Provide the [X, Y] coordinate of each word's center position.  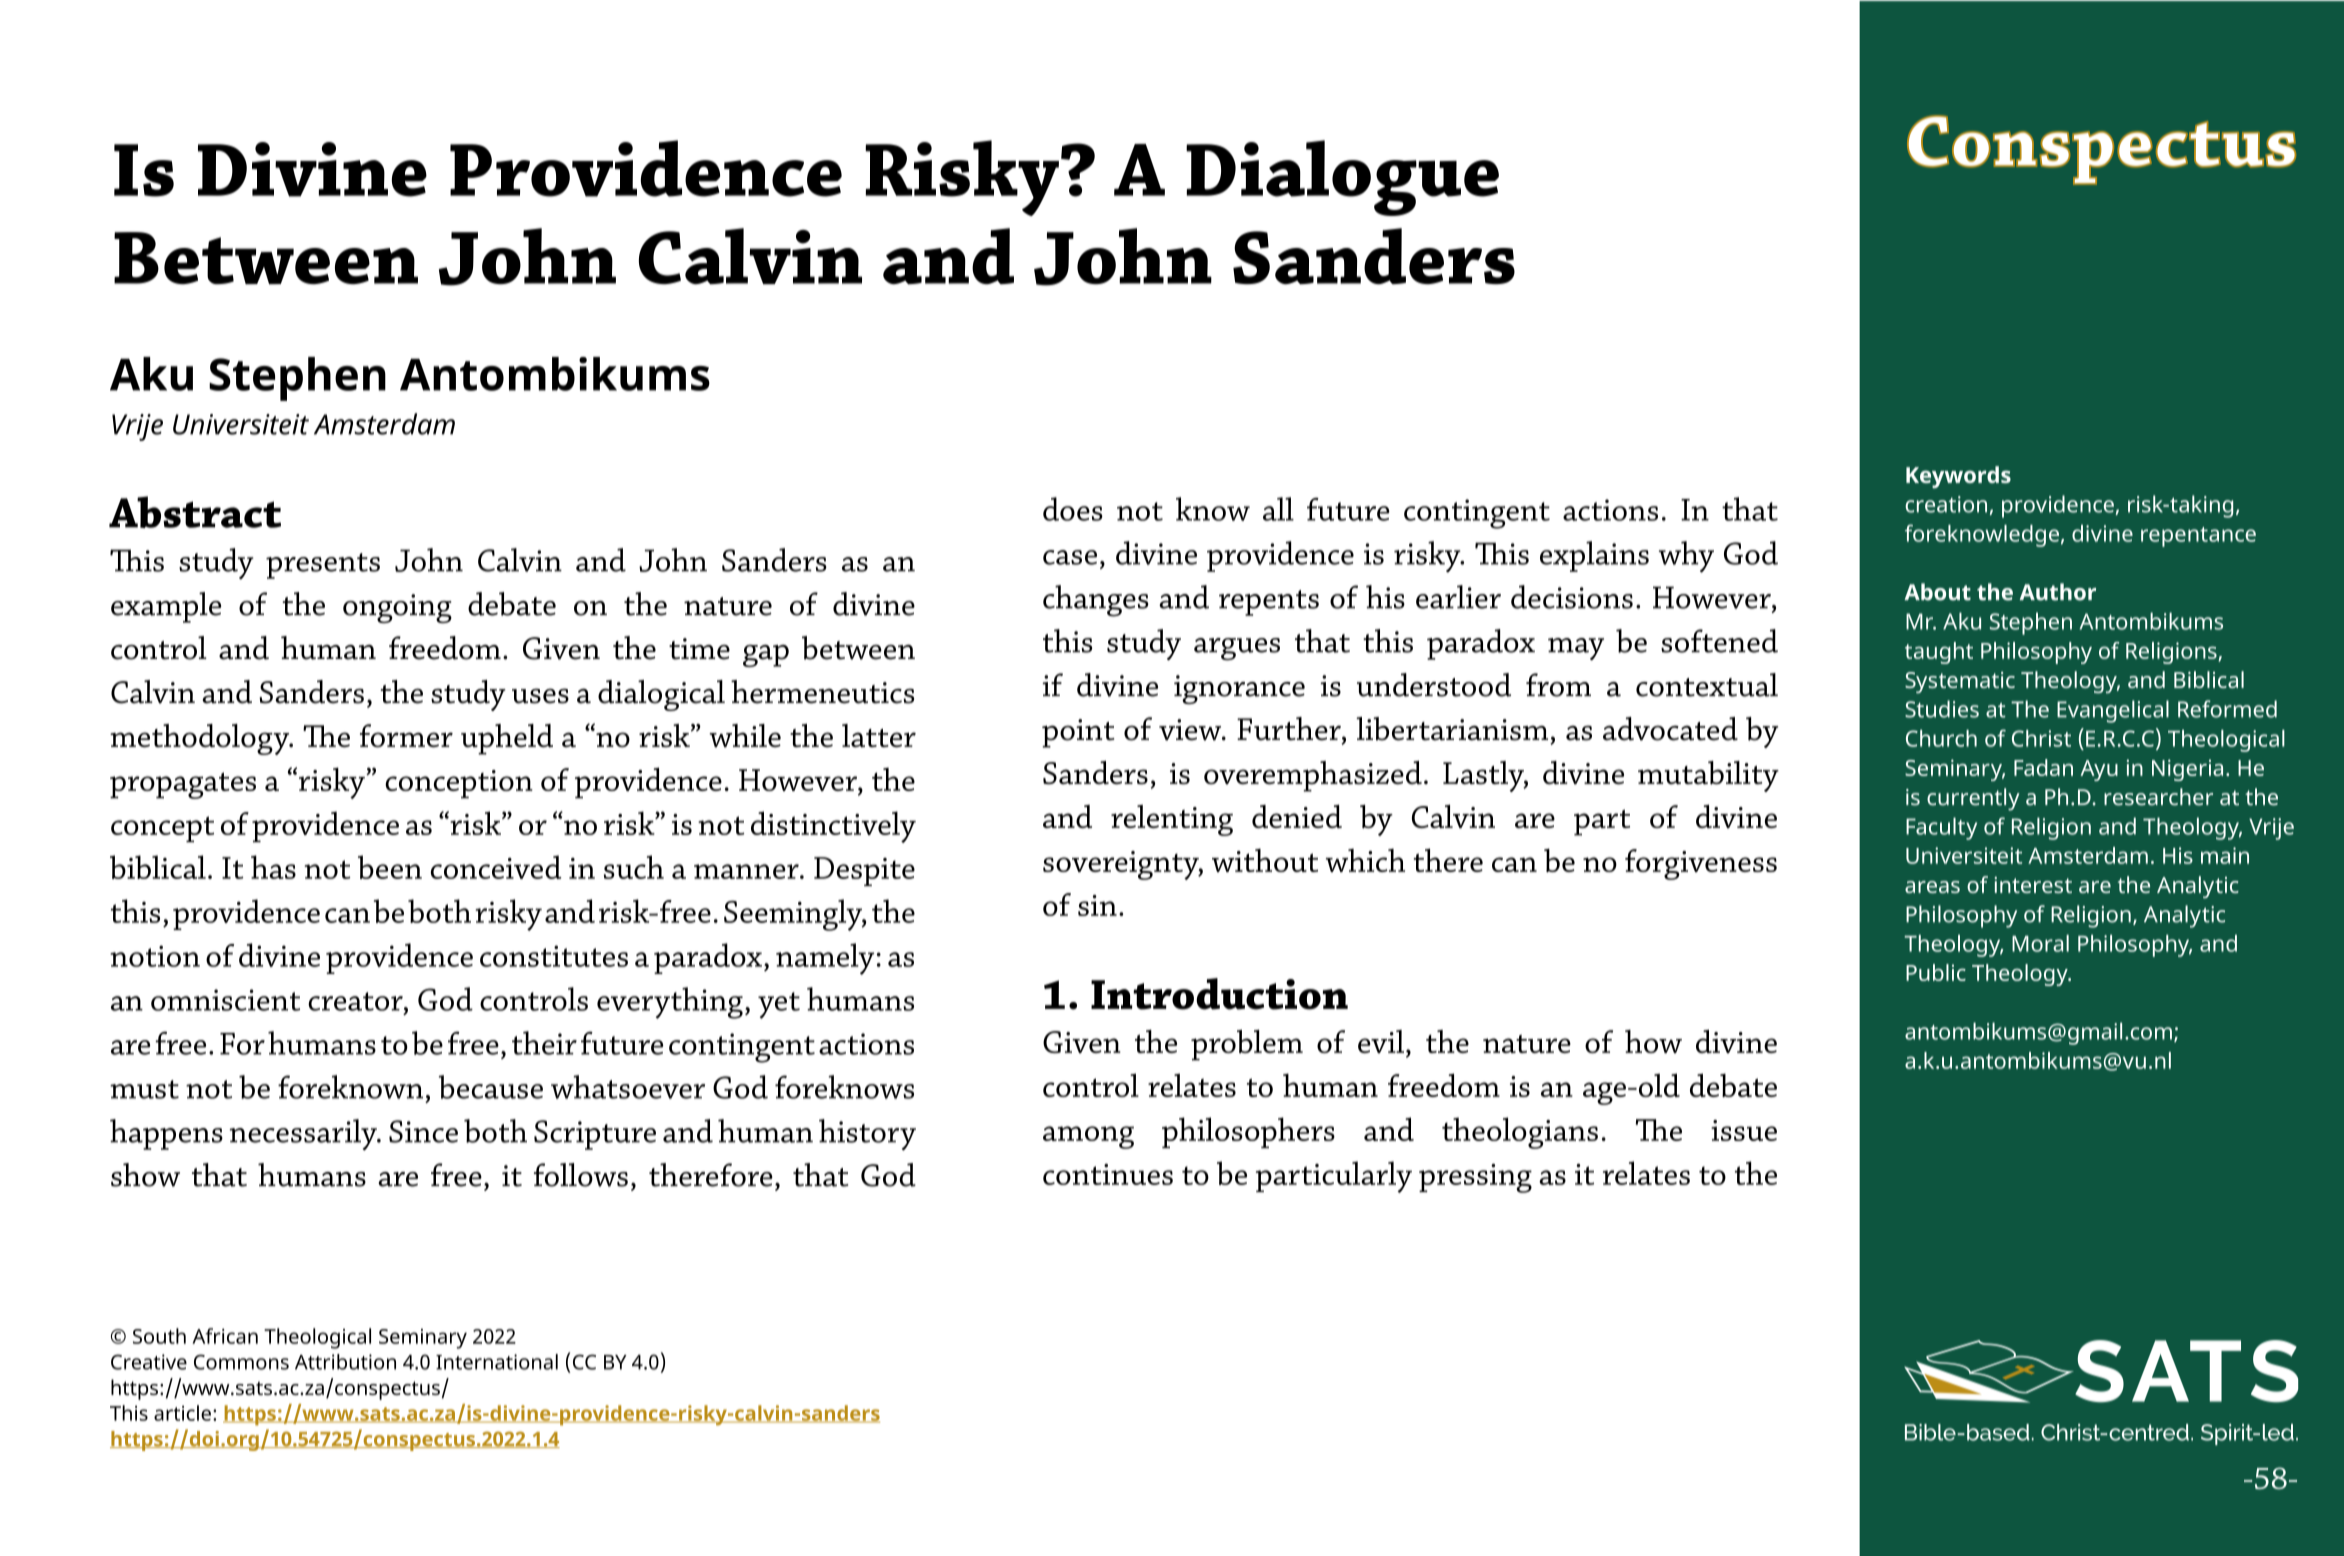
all [1278, 509]
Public [1936, 972]
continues [1108, 1174]
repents [1269, 603]
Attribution [345, 1362]
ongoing [397, 608]
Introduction [1219, 994]
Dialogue [1342, 178]
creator [356, 1001]
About [1937, 592]
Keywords [1958, 477]
